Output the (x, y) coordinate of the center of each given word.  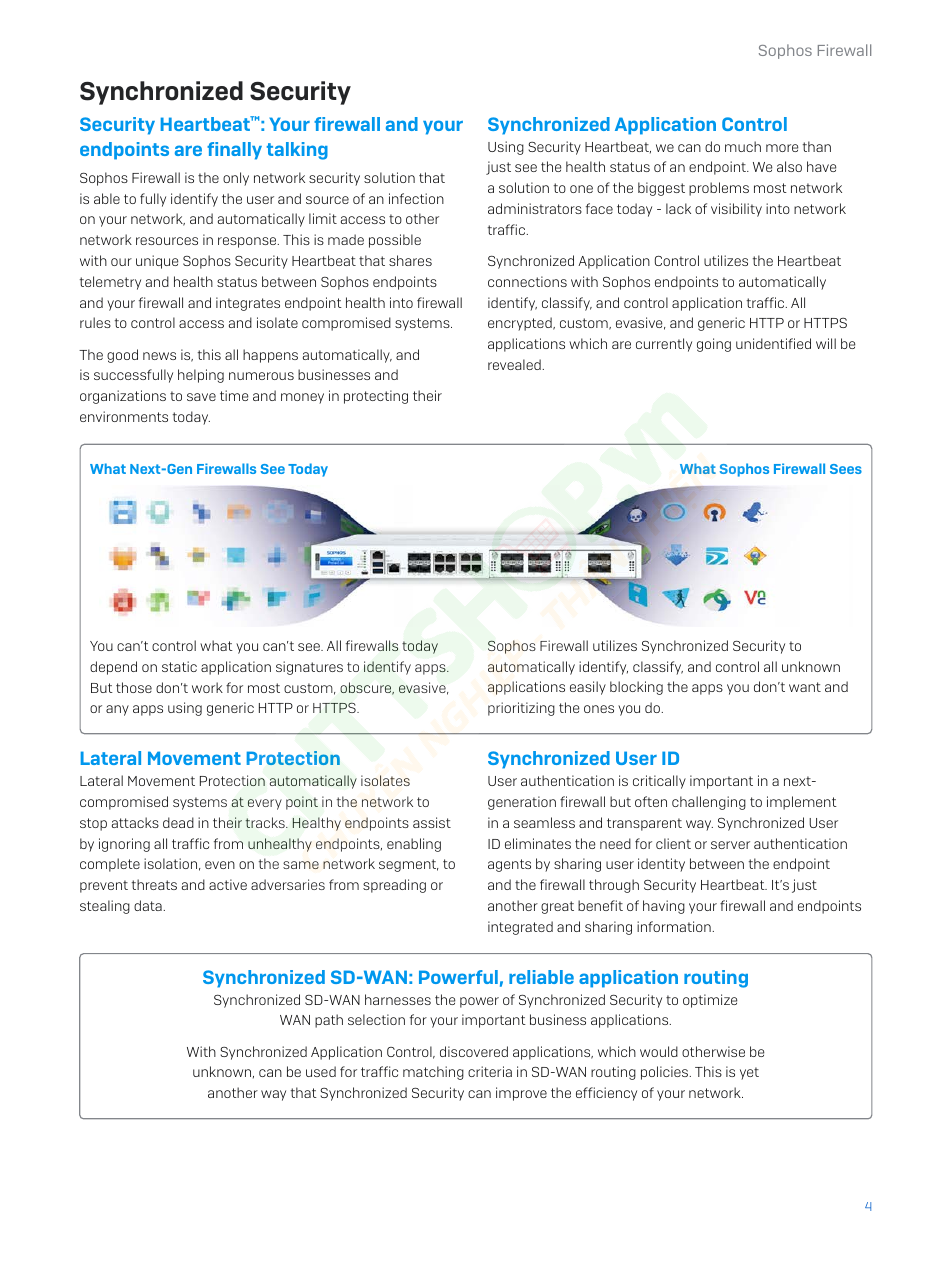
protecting (376, 397)
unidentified (773, 343)
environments (124, 416)
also (789, 166)
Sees (846, 469)
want (805, 687)
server (730, 845)
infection (416, 198)
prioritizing (521, 709)
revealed (514, 364)
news (159, 356)
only (236, 179)
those (134, 687)
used (321, 1071)
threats (154, 884)
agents (509, 865)
